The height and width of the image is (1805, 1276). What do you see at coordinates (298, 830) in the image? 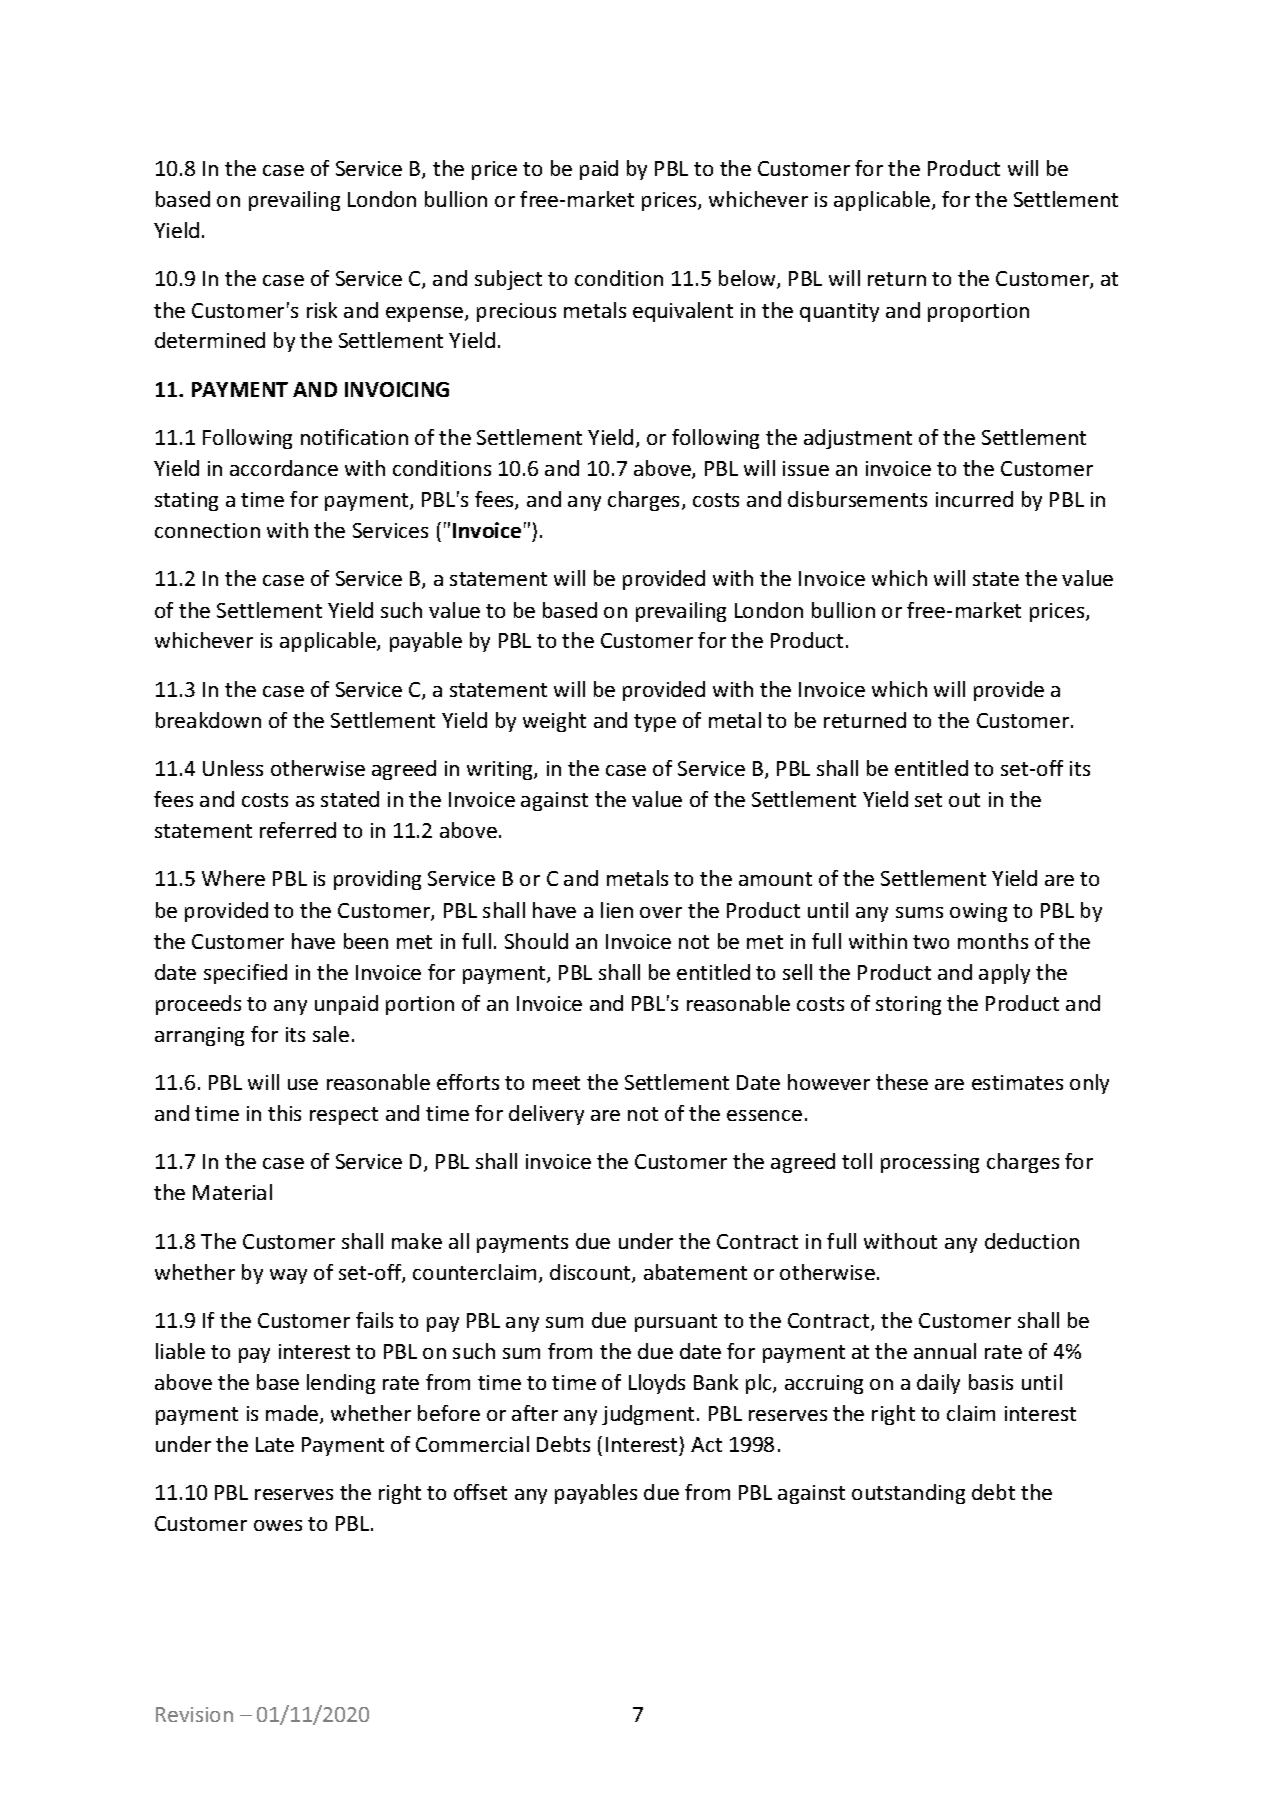
I see `referred` at bounding box center [298, 830].
